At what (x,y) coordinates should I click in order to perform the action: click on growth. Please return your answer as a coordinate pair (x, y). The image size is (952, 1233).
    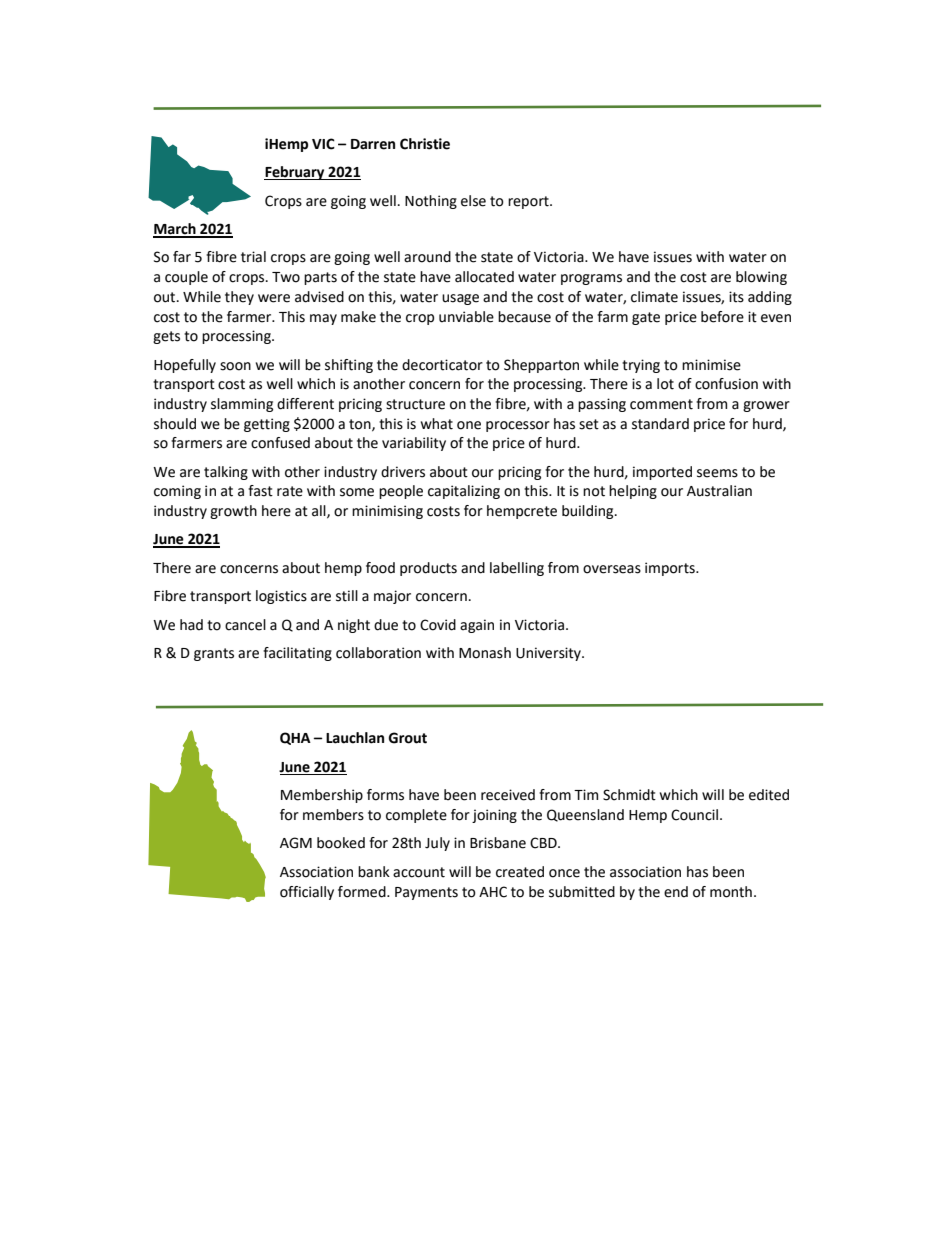
    Looking at the image, I should click on (233, 512).
